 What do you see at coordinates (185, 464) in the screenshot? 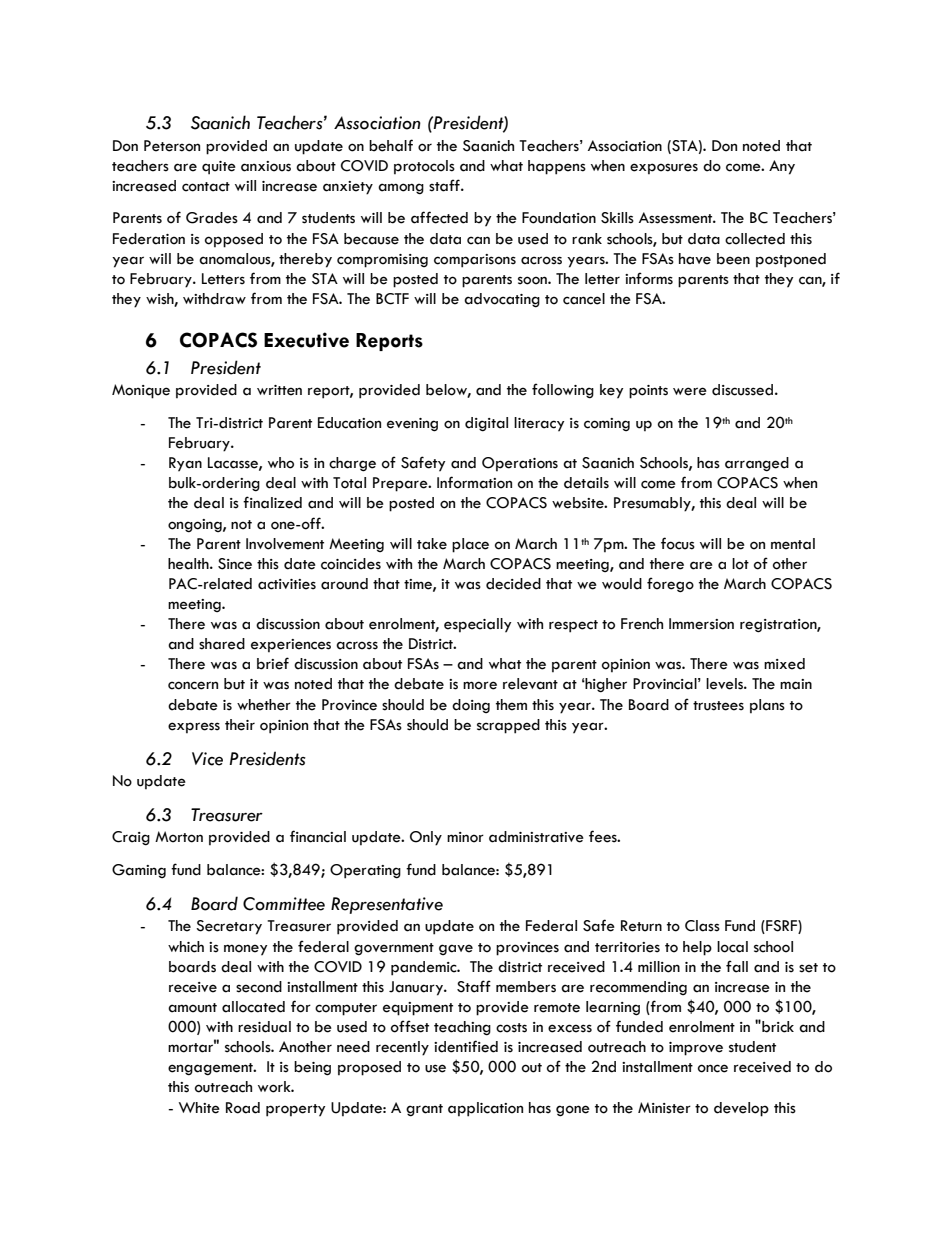
I see `Ryan` at bounding box center [185, 464].
